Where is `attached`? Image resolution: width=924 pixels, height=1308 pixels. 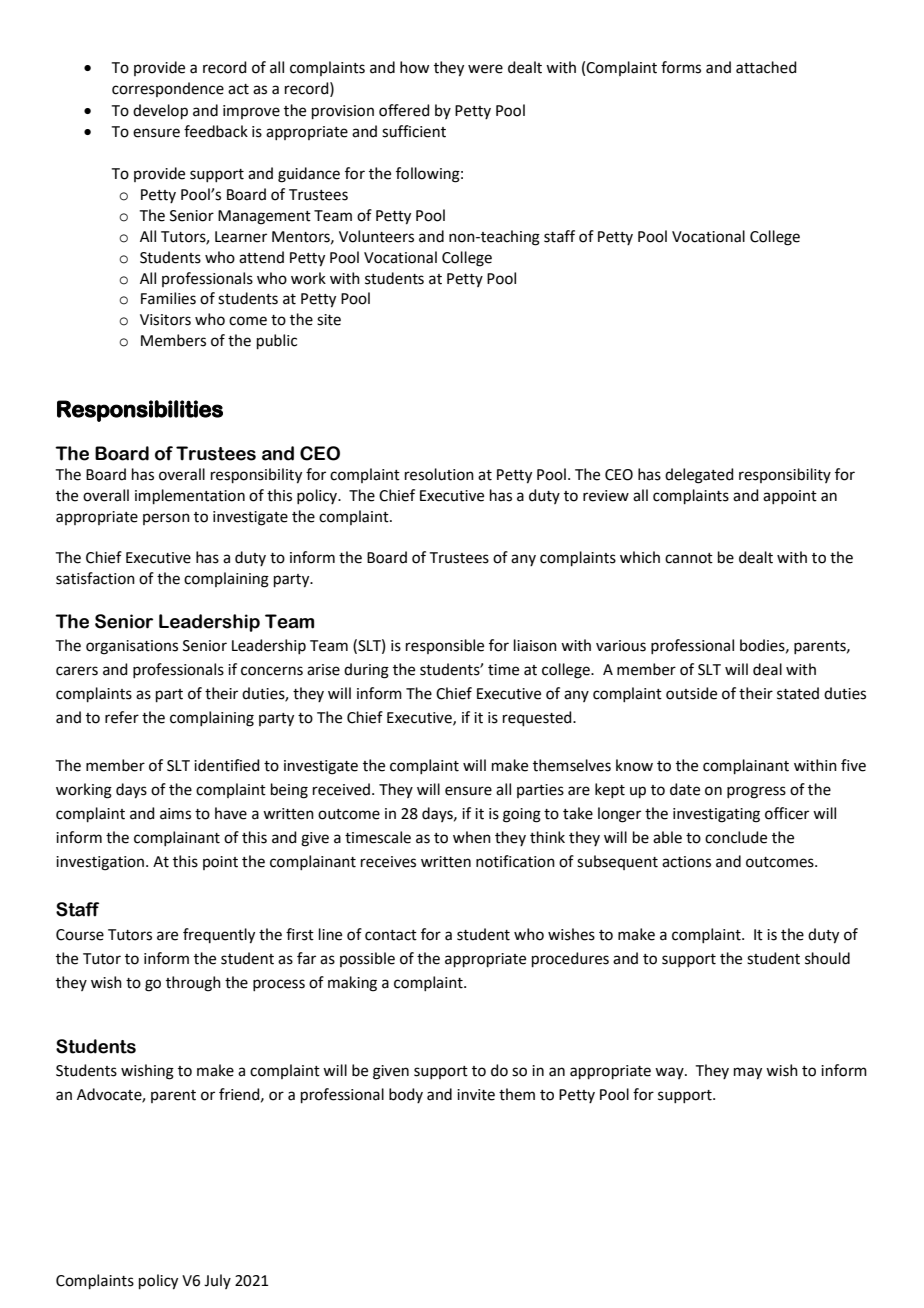
attached is located at coordinates (766, 67).
